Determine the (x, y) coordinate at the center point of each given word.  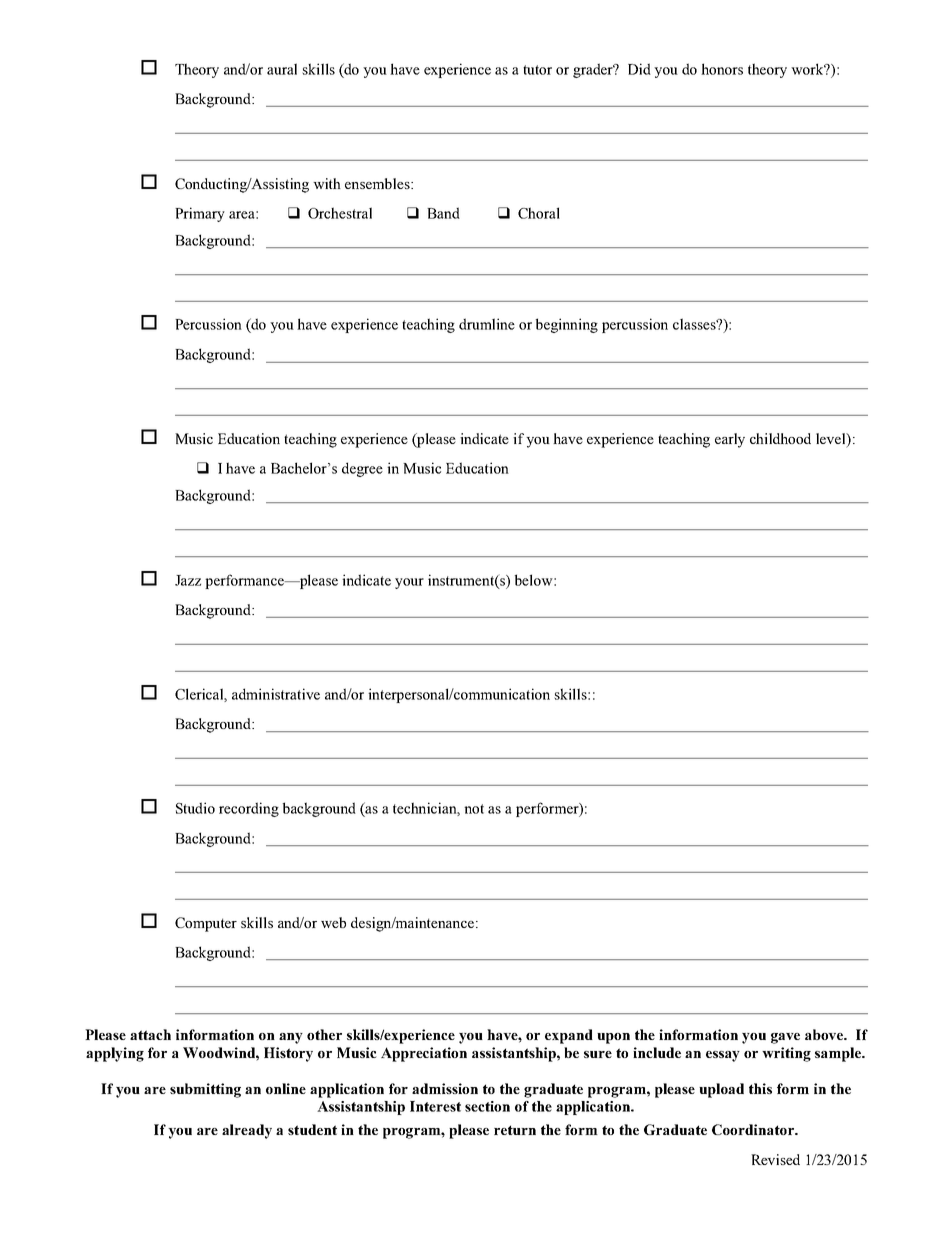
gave (785, 1038)
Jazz (188, 580)
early (730, 440)
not (474, 809)
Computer (206, 924)
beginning (567, 325)
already (247, 1131)
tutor (537, 70)
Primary (200, 214)
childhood (780, 438)
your (409, 583)
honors (722, 69)
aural (282, 69)
